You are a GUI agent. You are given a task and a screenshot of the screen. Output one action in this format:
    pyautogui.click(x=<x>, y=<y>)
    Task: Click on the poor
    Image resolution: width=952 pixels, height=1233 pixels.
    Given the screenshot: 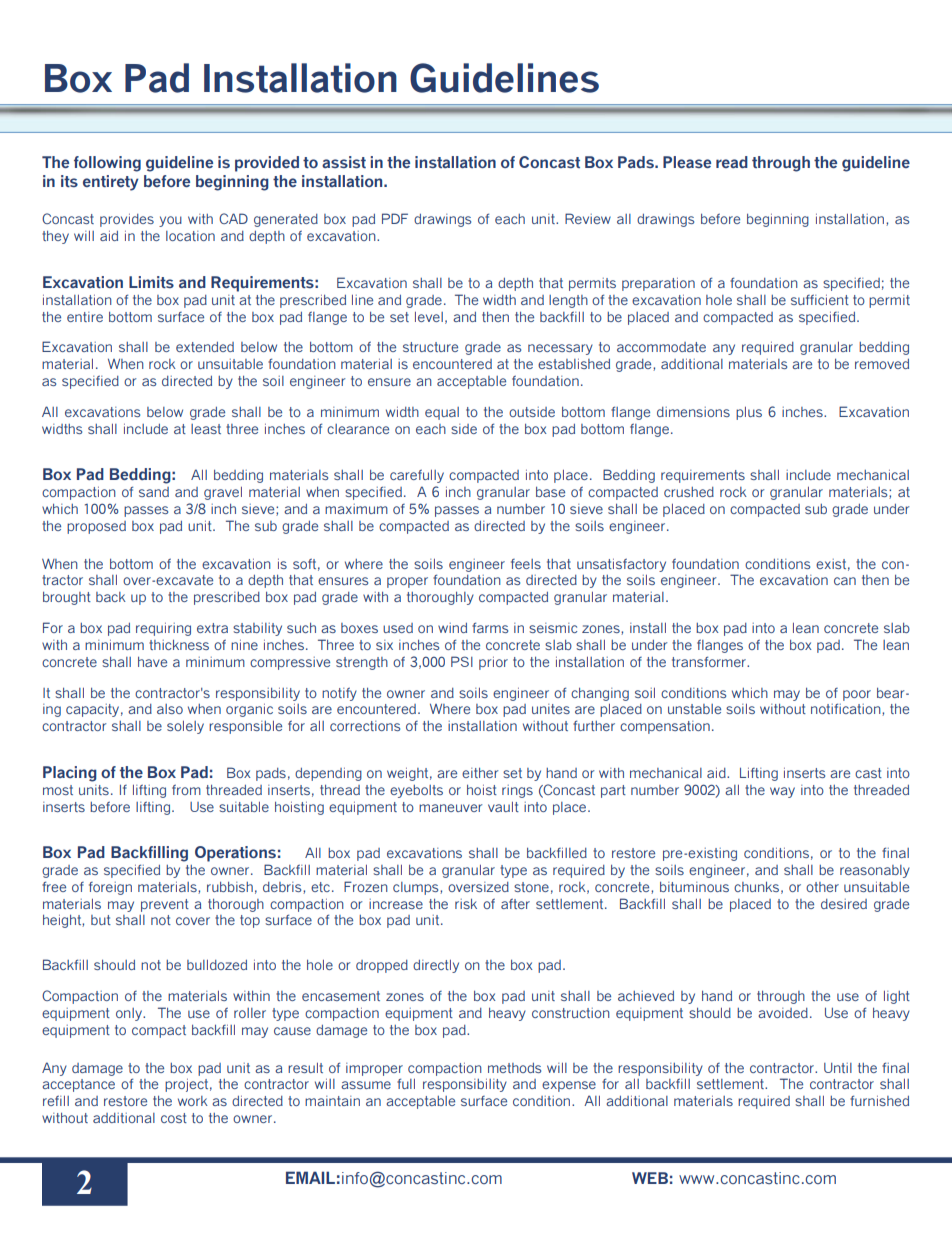 What is the action you would take?
    pyautogui.click(x=857, y=695)
